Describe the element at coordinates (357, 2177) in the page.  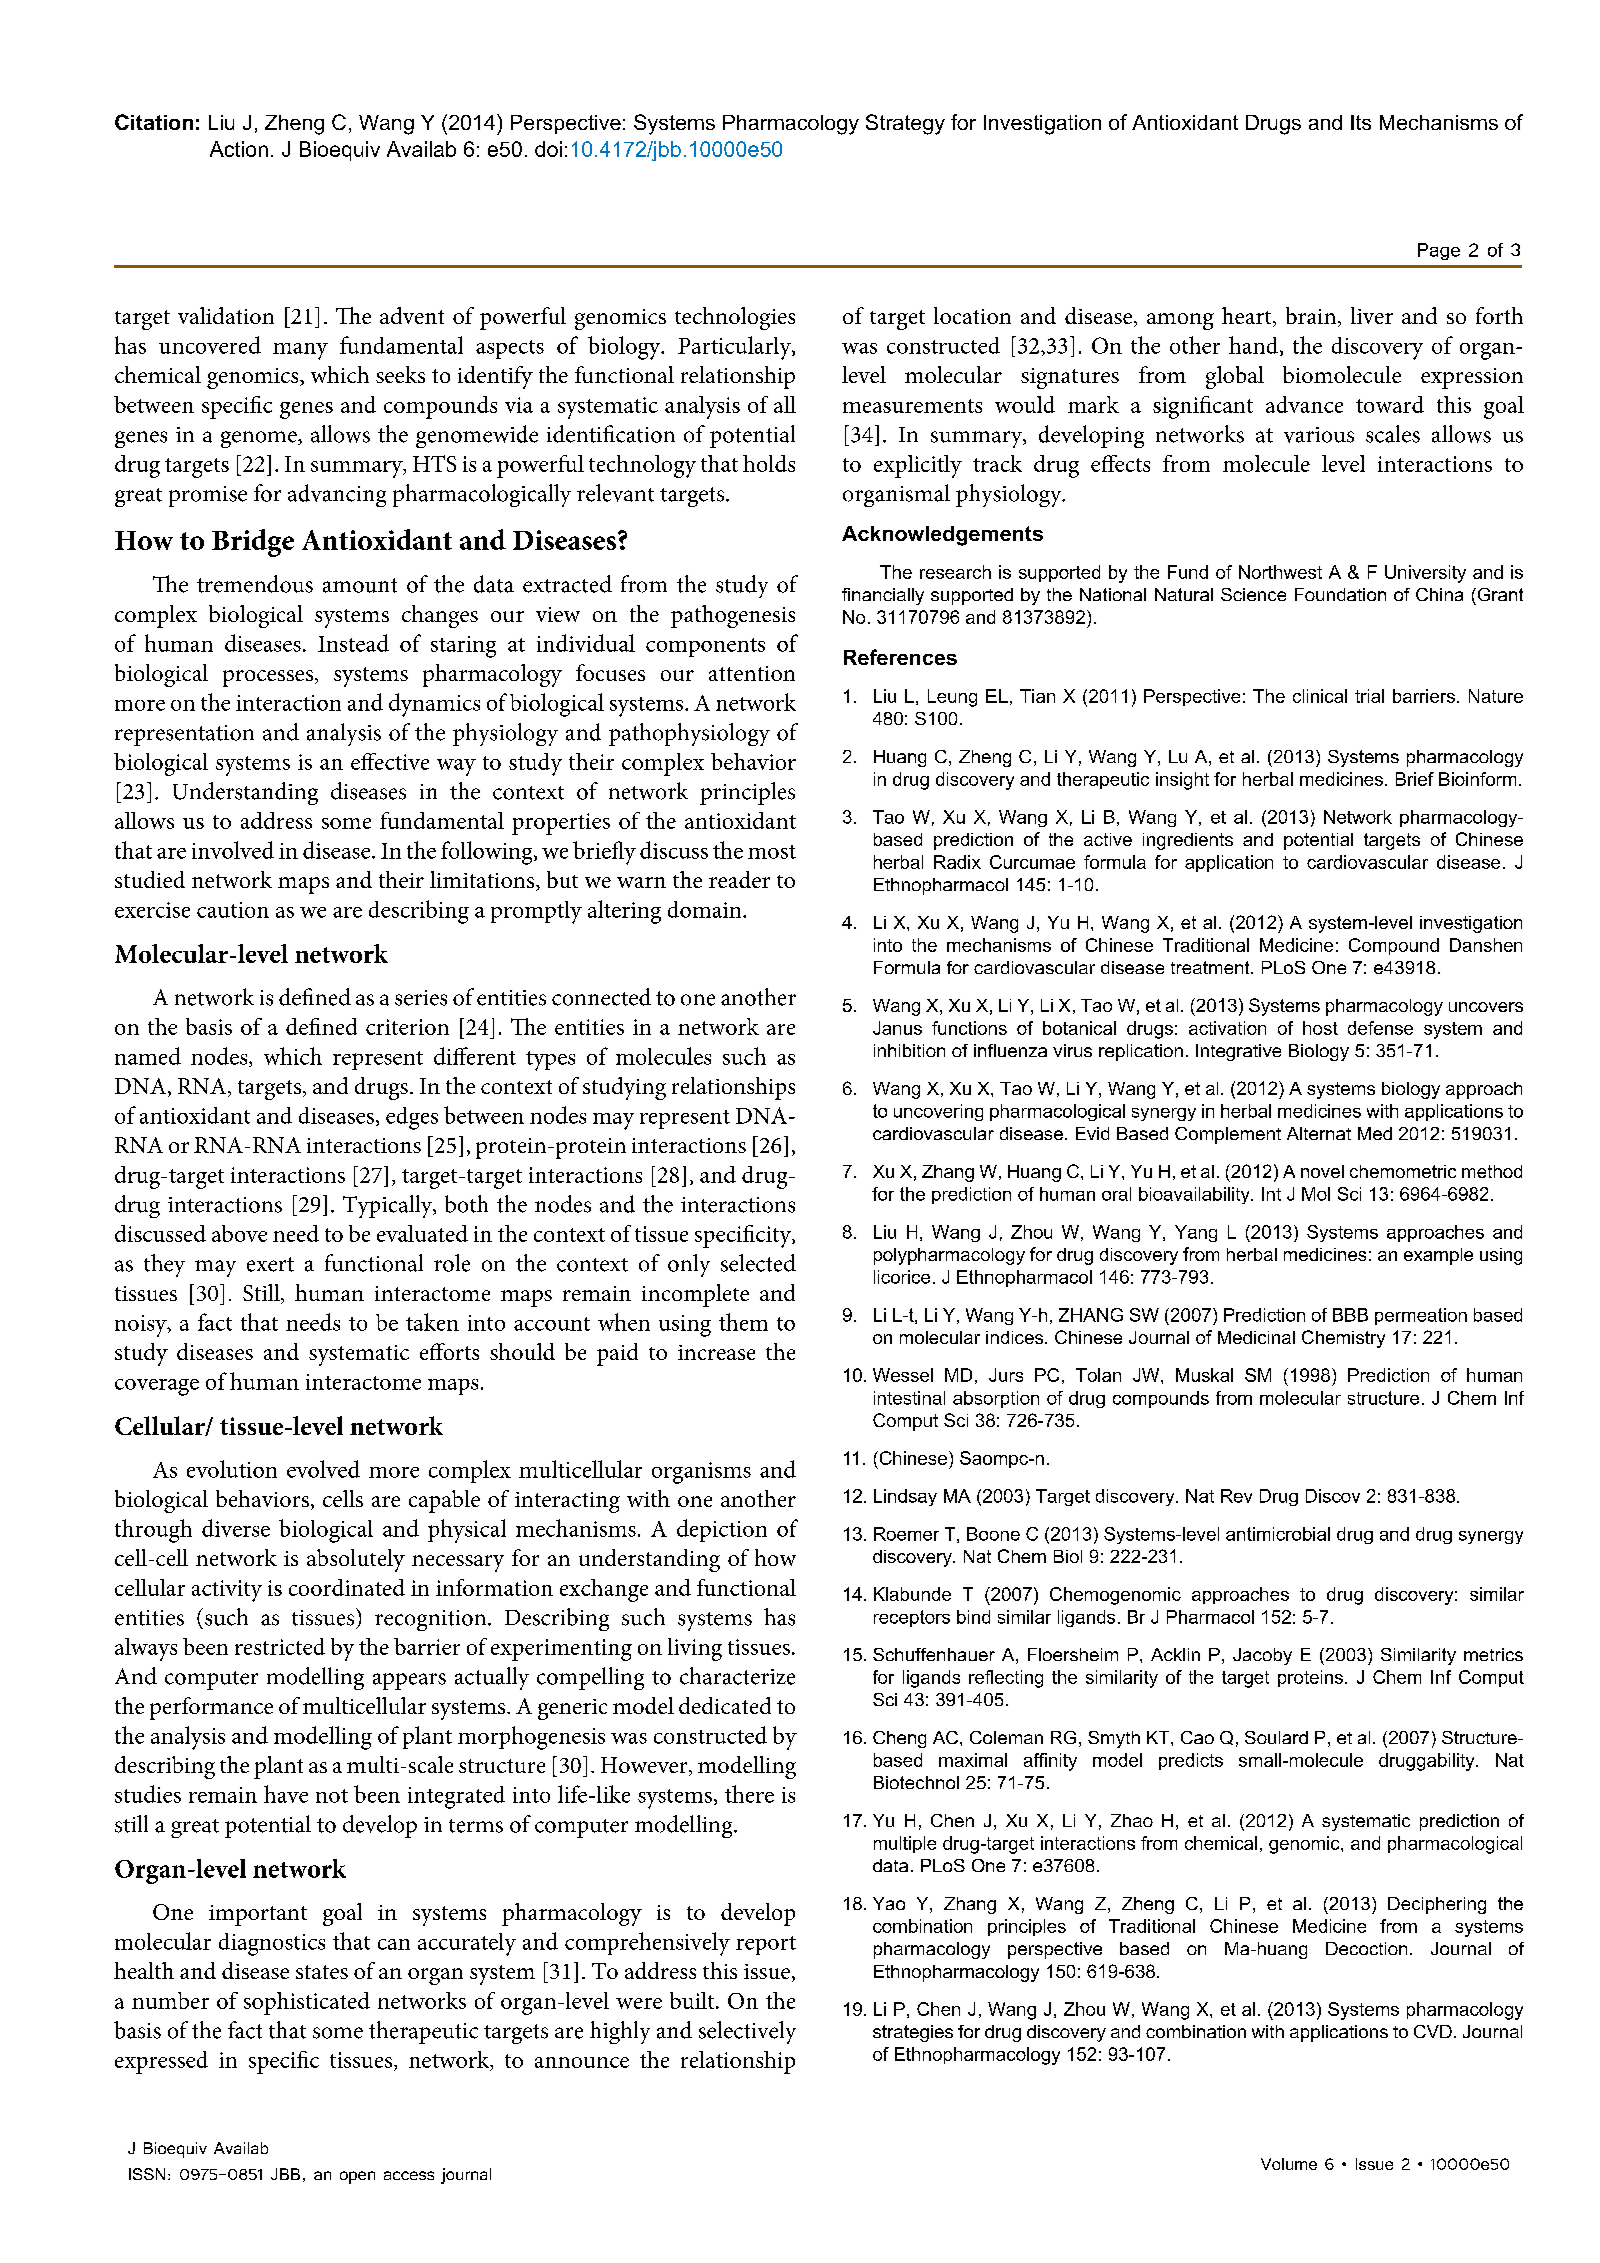
I see `open` at that location.
